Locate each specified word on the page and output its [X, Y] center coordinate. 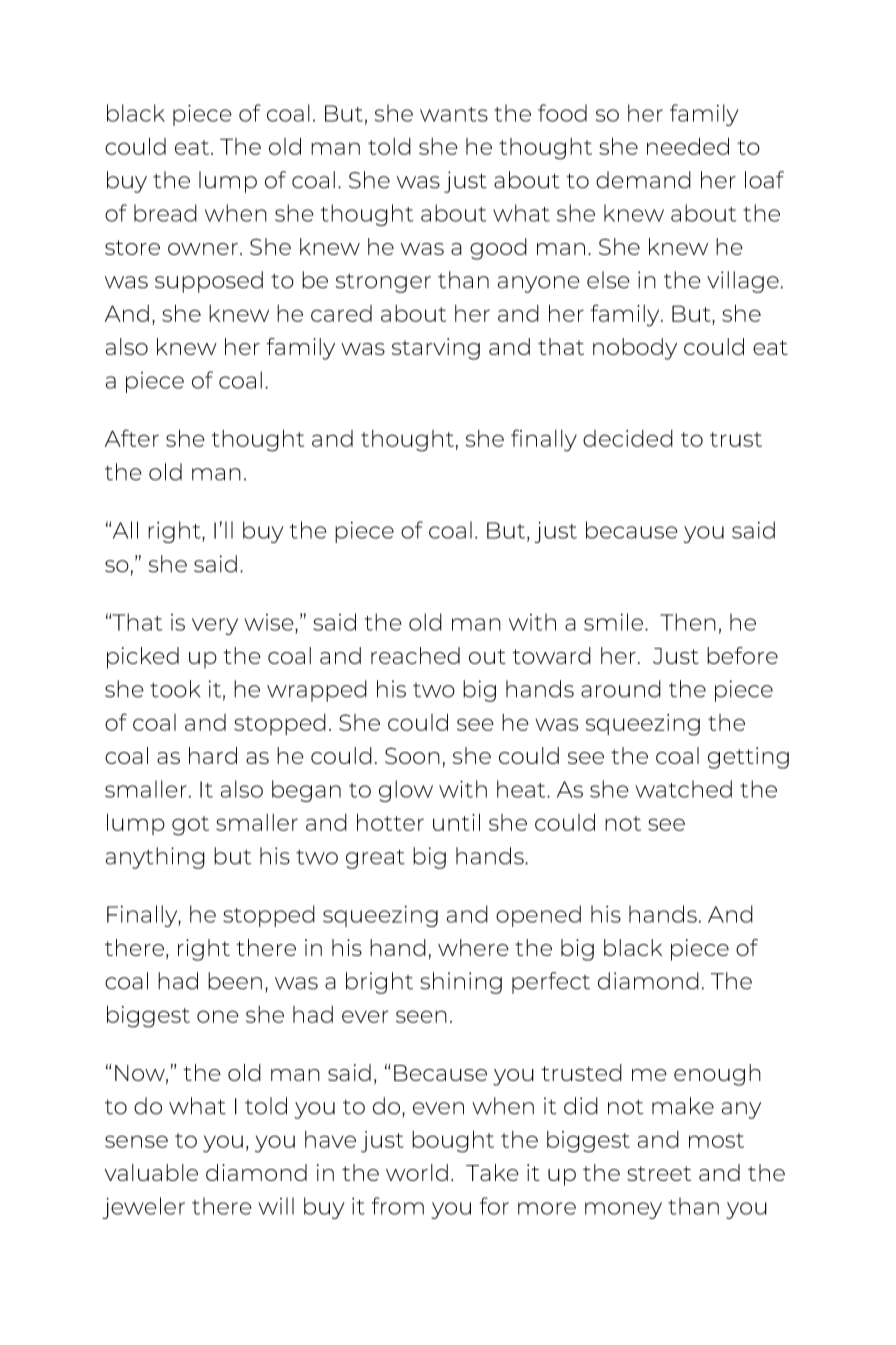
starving [436, 349]
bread [165, 213]
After [132, 438]
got [190, 826]
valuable [151, 1172]
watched [683, 789]
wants [454, 114]
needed [688, 146]
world [417, 1172]
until [456, 822]
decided [628, 438]
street [659, 1173]
